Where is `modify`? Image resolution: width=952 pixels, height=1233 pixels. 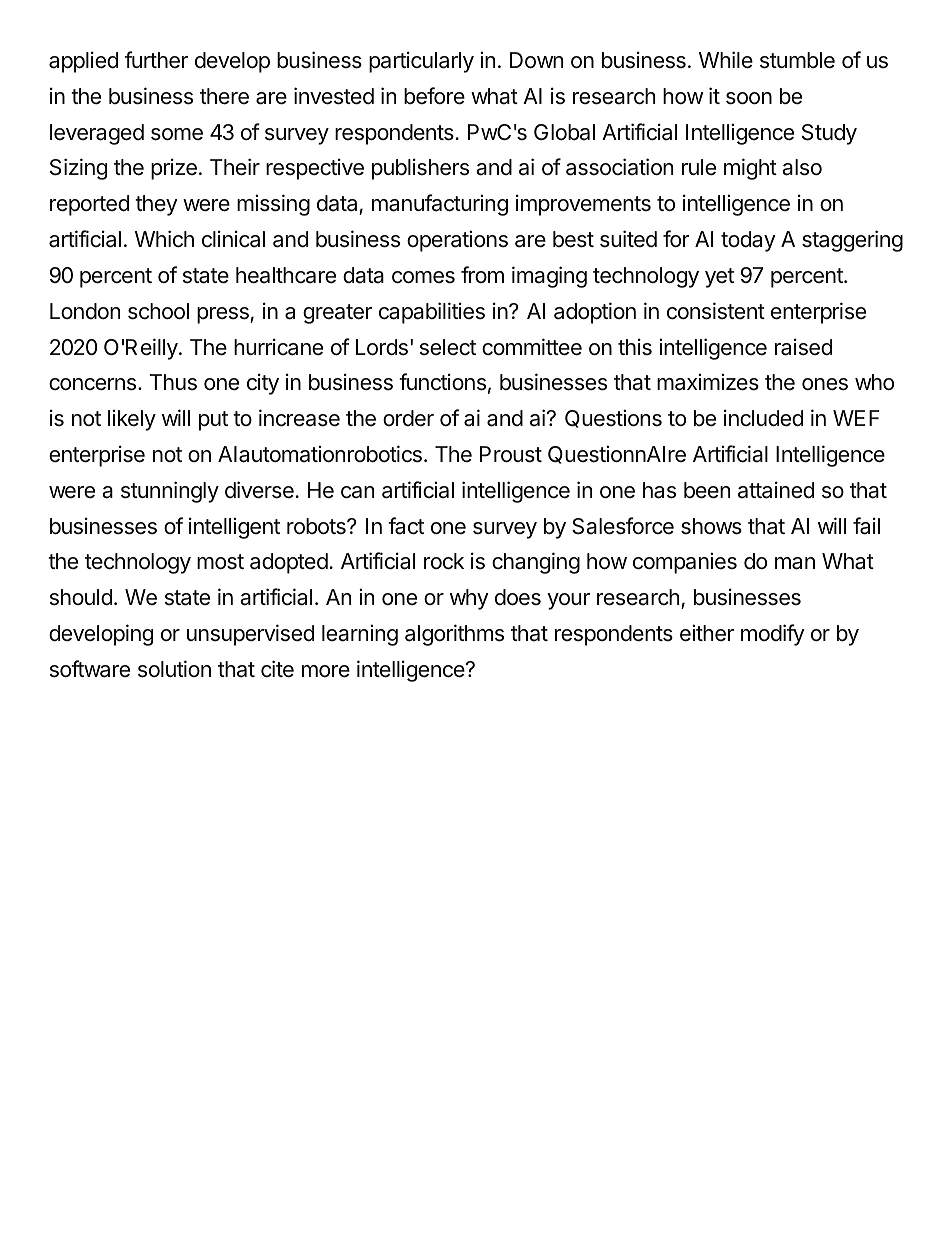 modify is located at coordinates (773, 635).
